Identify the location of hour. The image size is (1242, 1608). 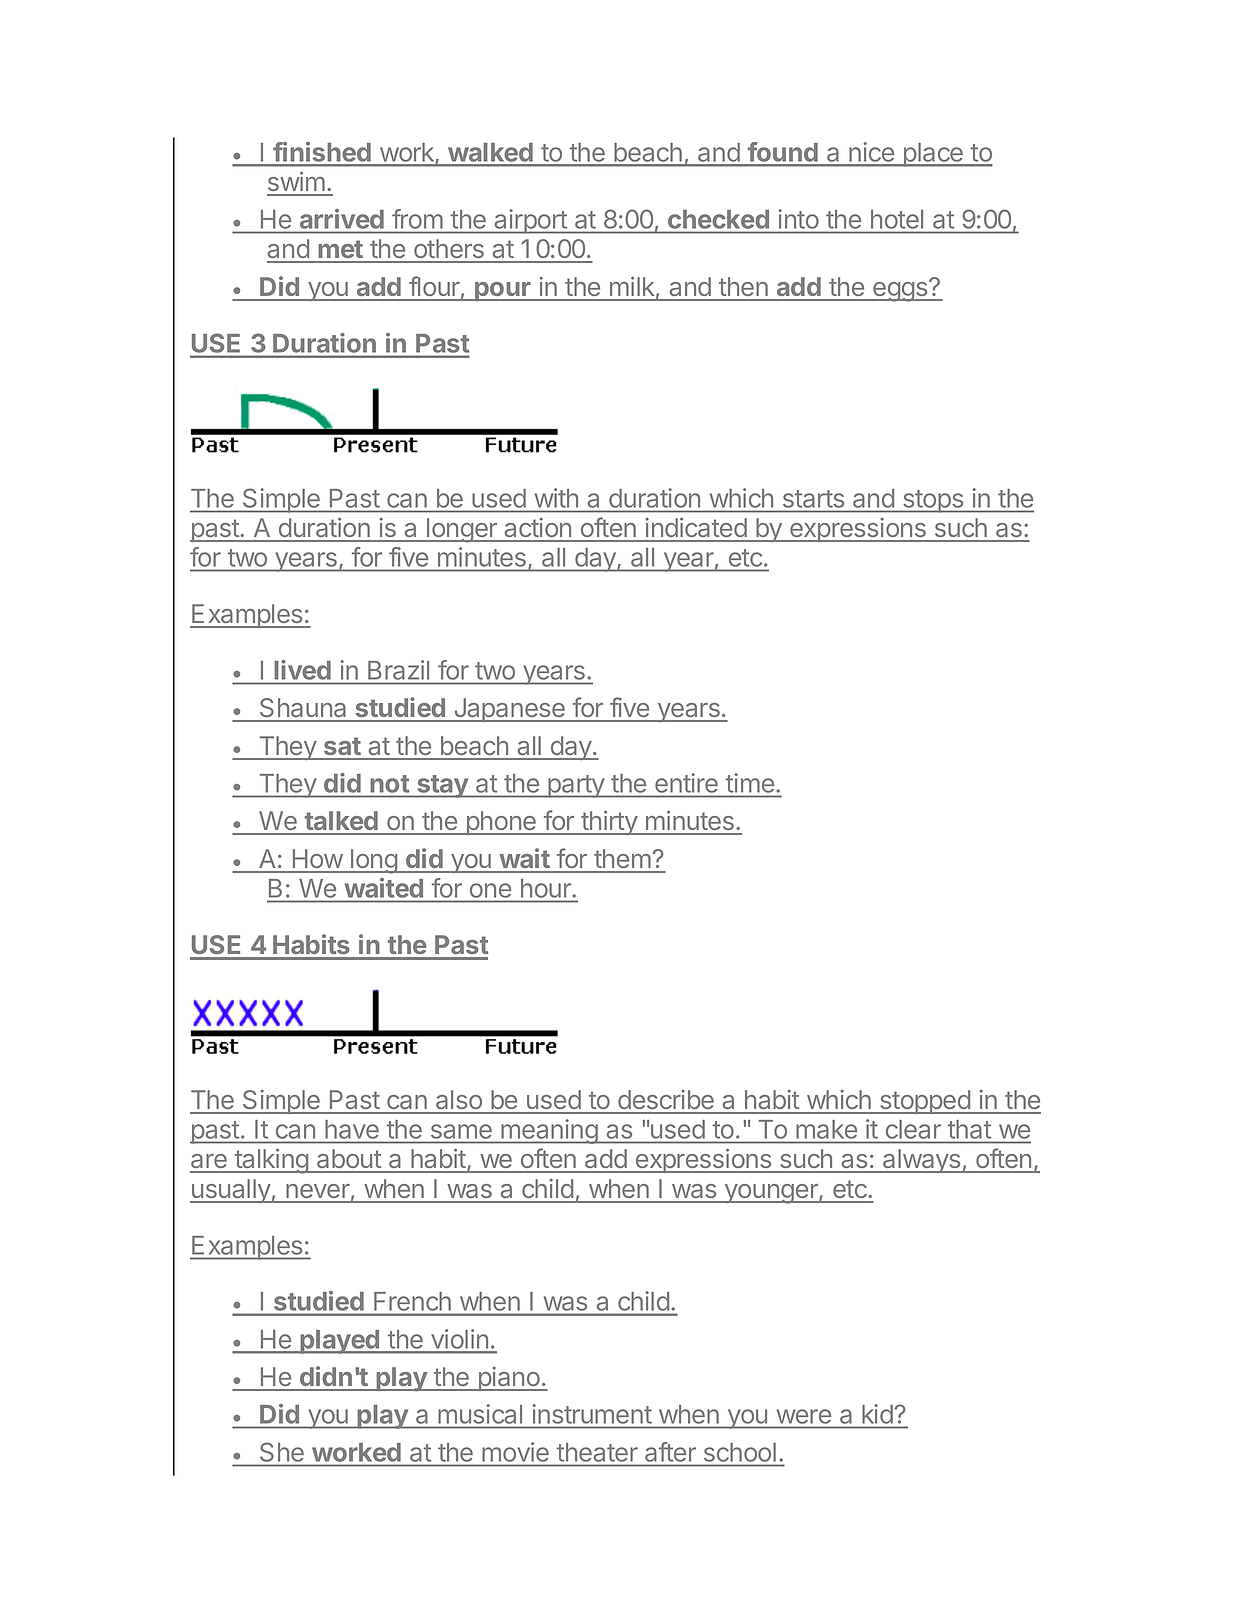
(546, 888).
